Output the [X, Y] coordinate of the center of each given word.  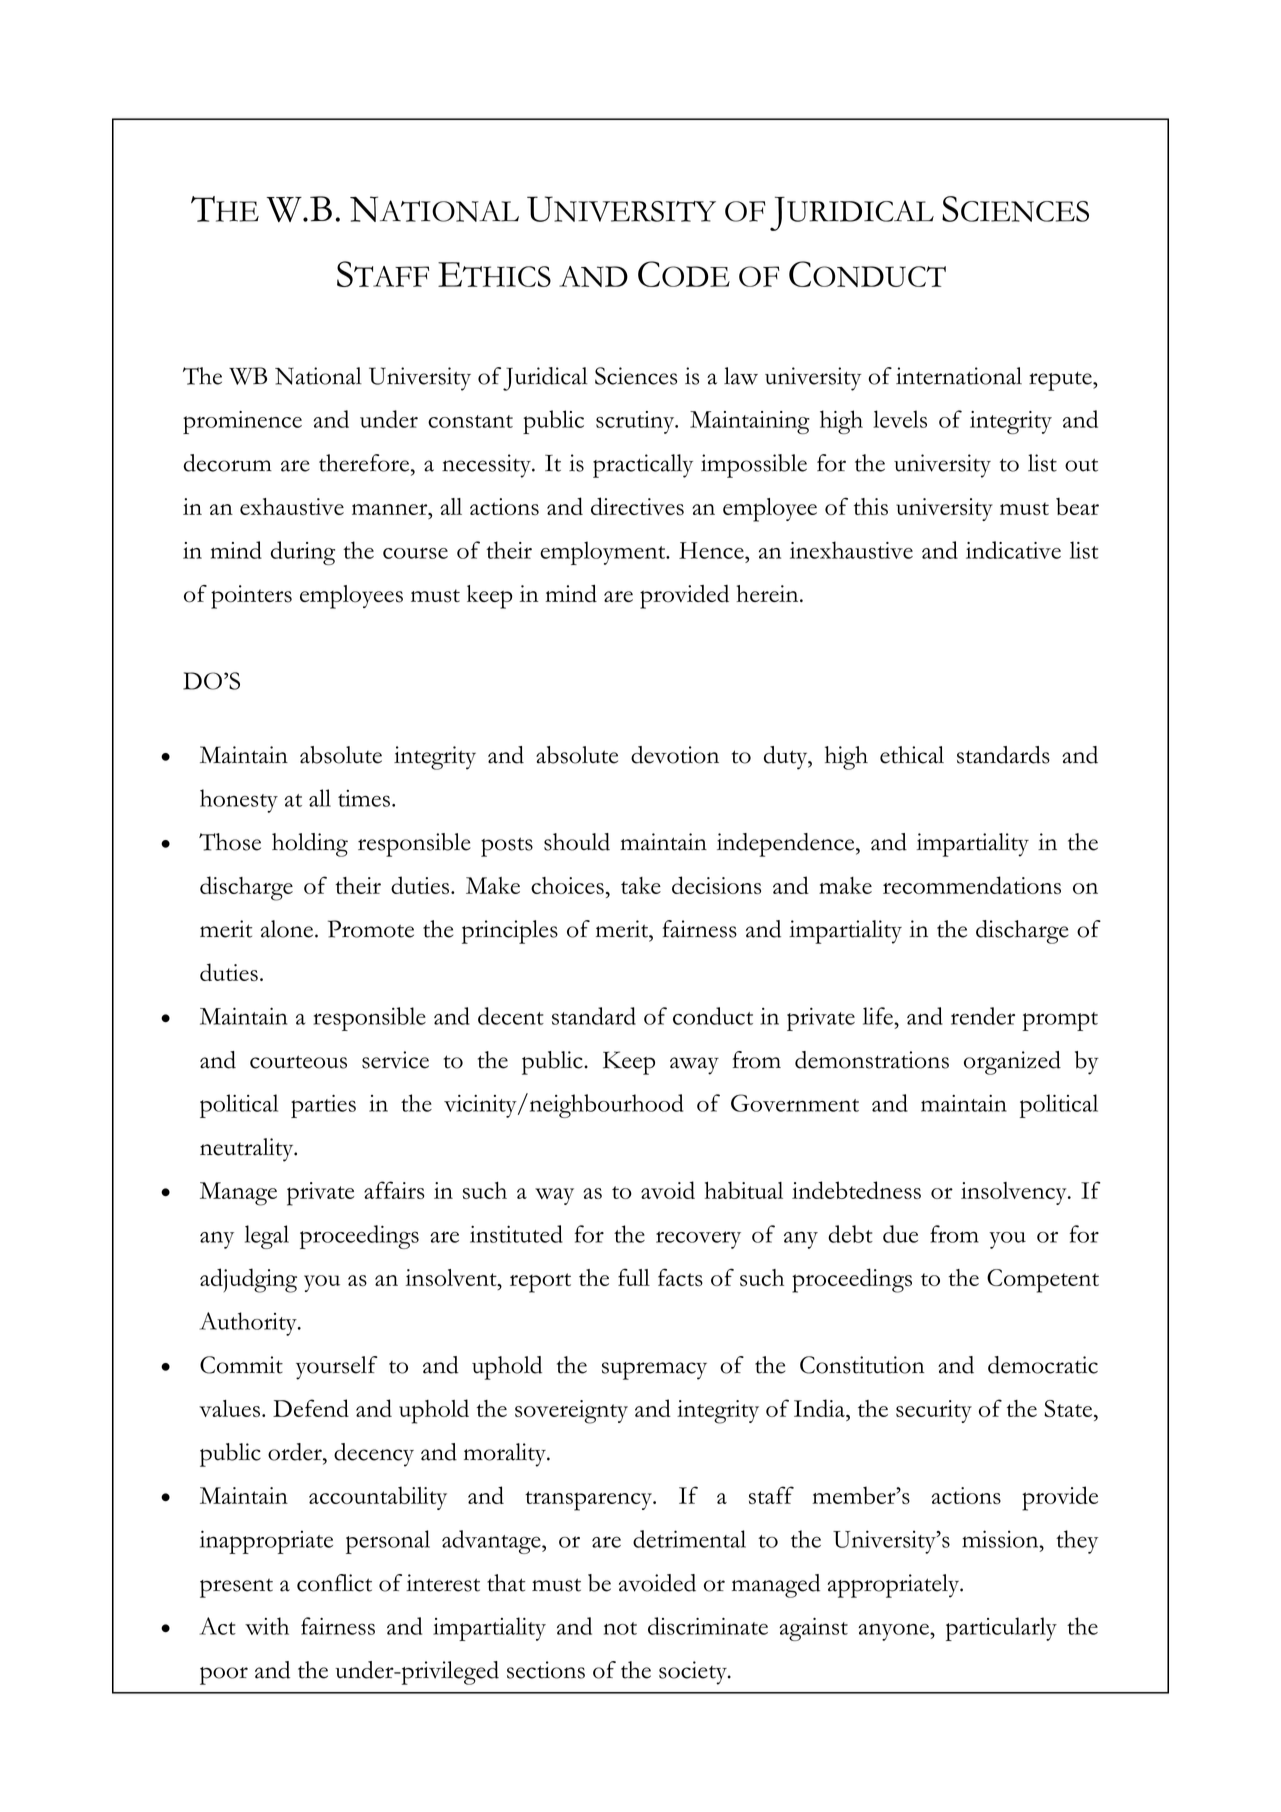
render [983, 1016]
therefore [364, 463]
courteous [298, 1062]
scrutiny [636, 422]
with [267, 1626]
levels [900, 419]
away [694, 1066]
